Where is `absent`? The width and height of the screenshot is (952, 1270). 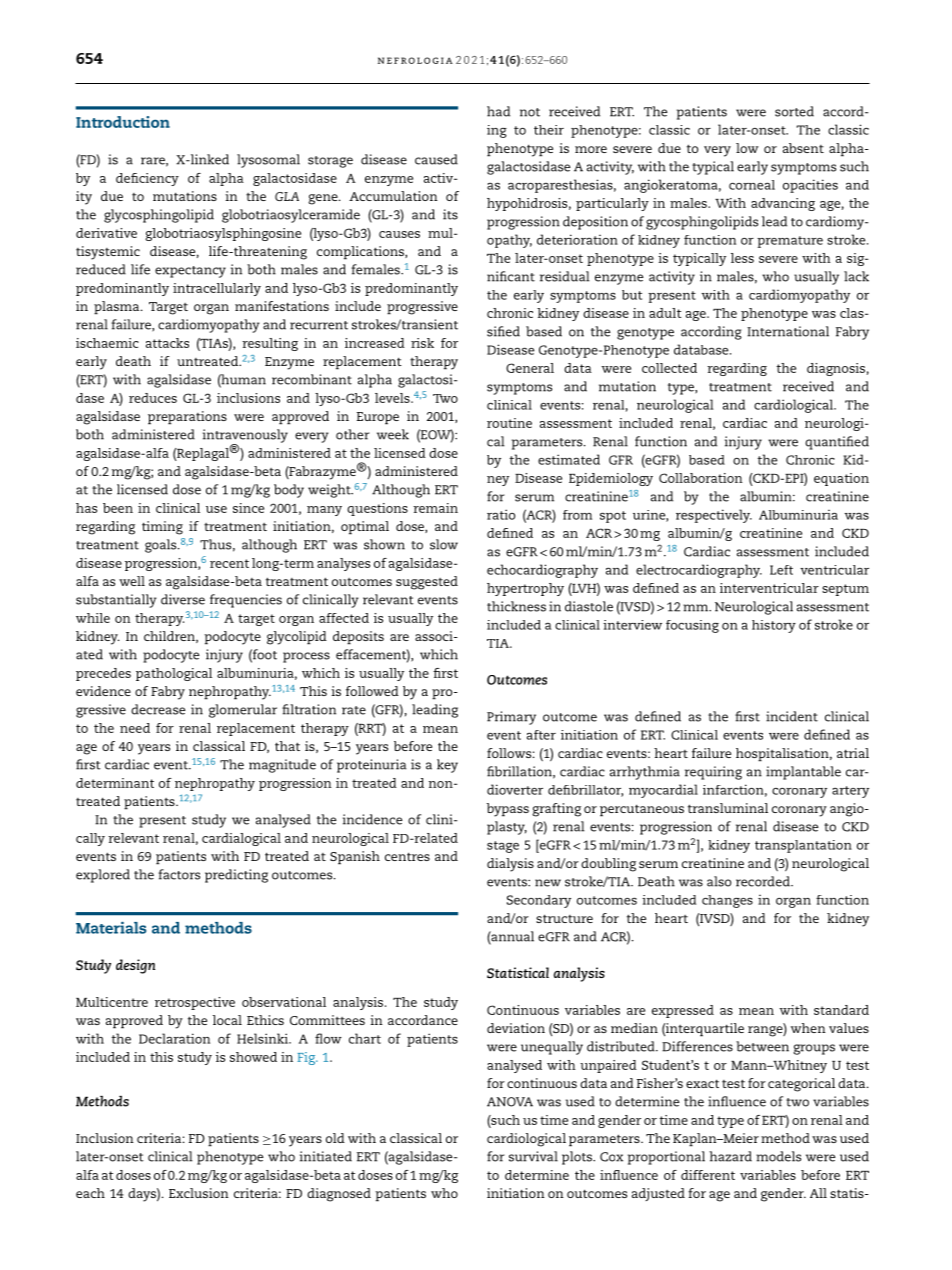 absent is located at coordinates (803, 148).
